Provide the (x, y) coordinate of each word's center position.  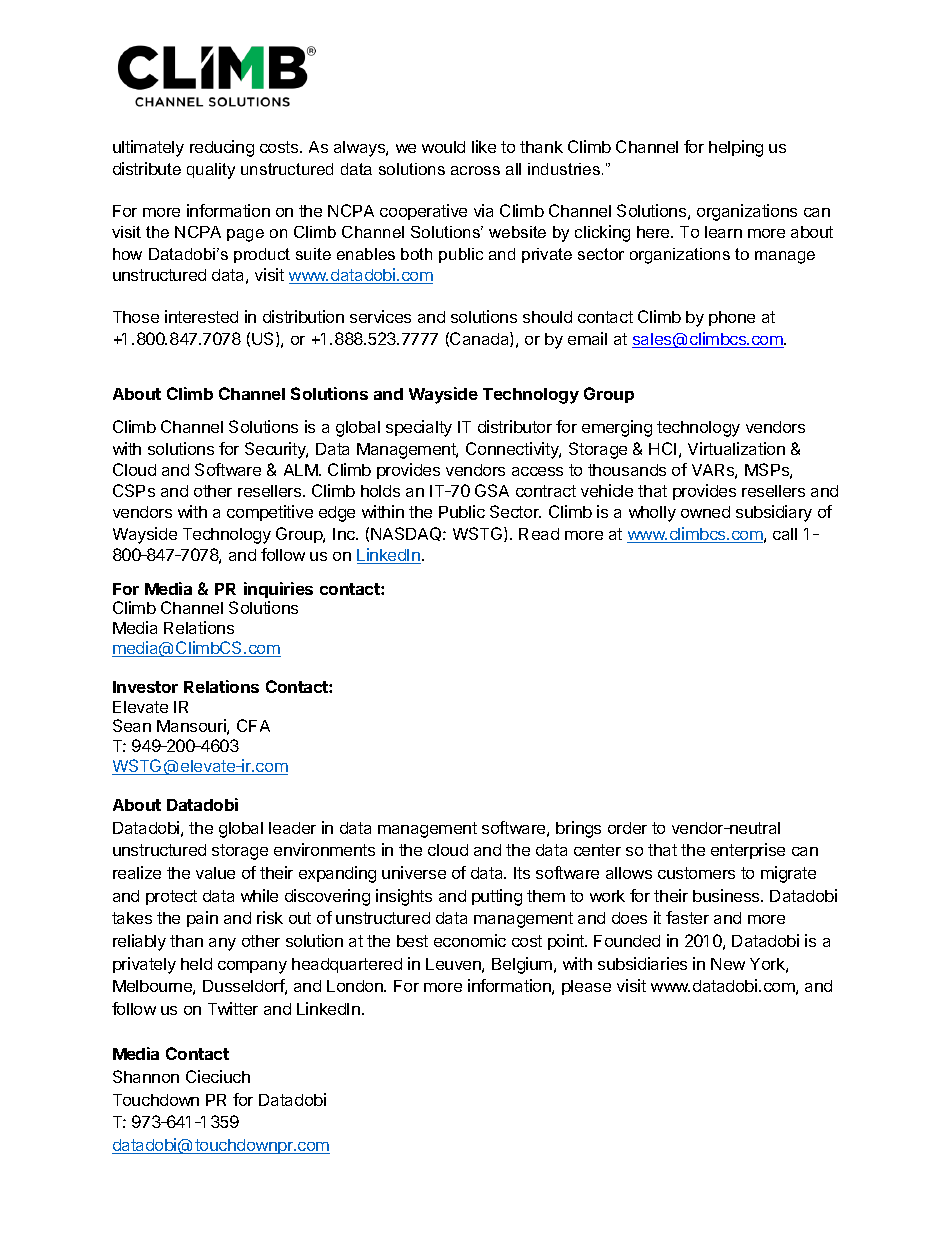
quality (211, 171)
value (215, 873)
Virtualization (736, 448)
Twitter (233, 1008)
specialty (419, 428)
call (785, 534)
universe (414, 872)
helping (736, 148)
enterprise (748, 851)
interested (201, 316)
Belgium (522, 965)
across (475, 170)
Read (539, 534)
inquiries (278, 590)
